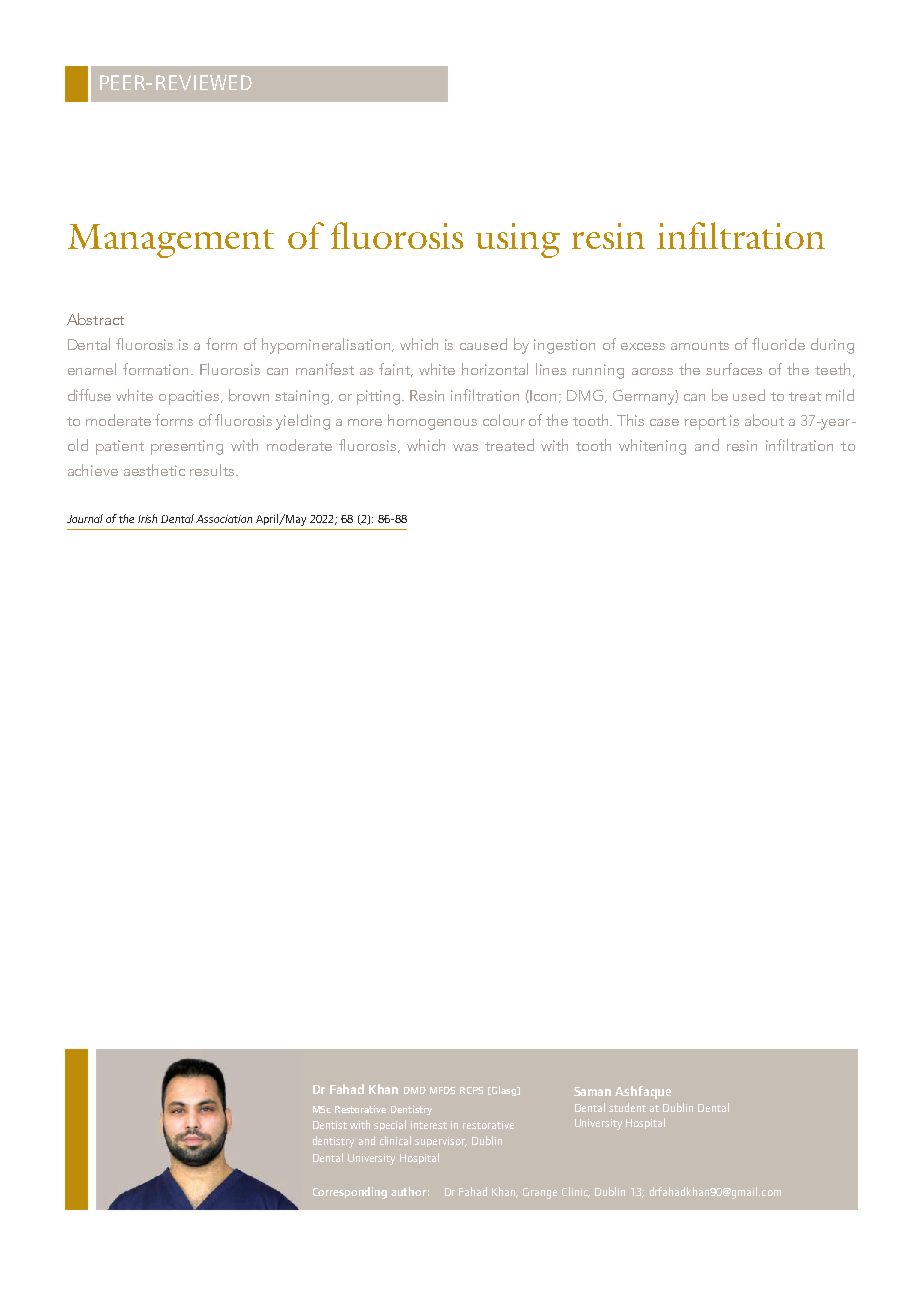 This document has height=1309, width=924. What do you see at coordinates (705, 423) in the document?
I see `report` at bounding box center [705, 423].
